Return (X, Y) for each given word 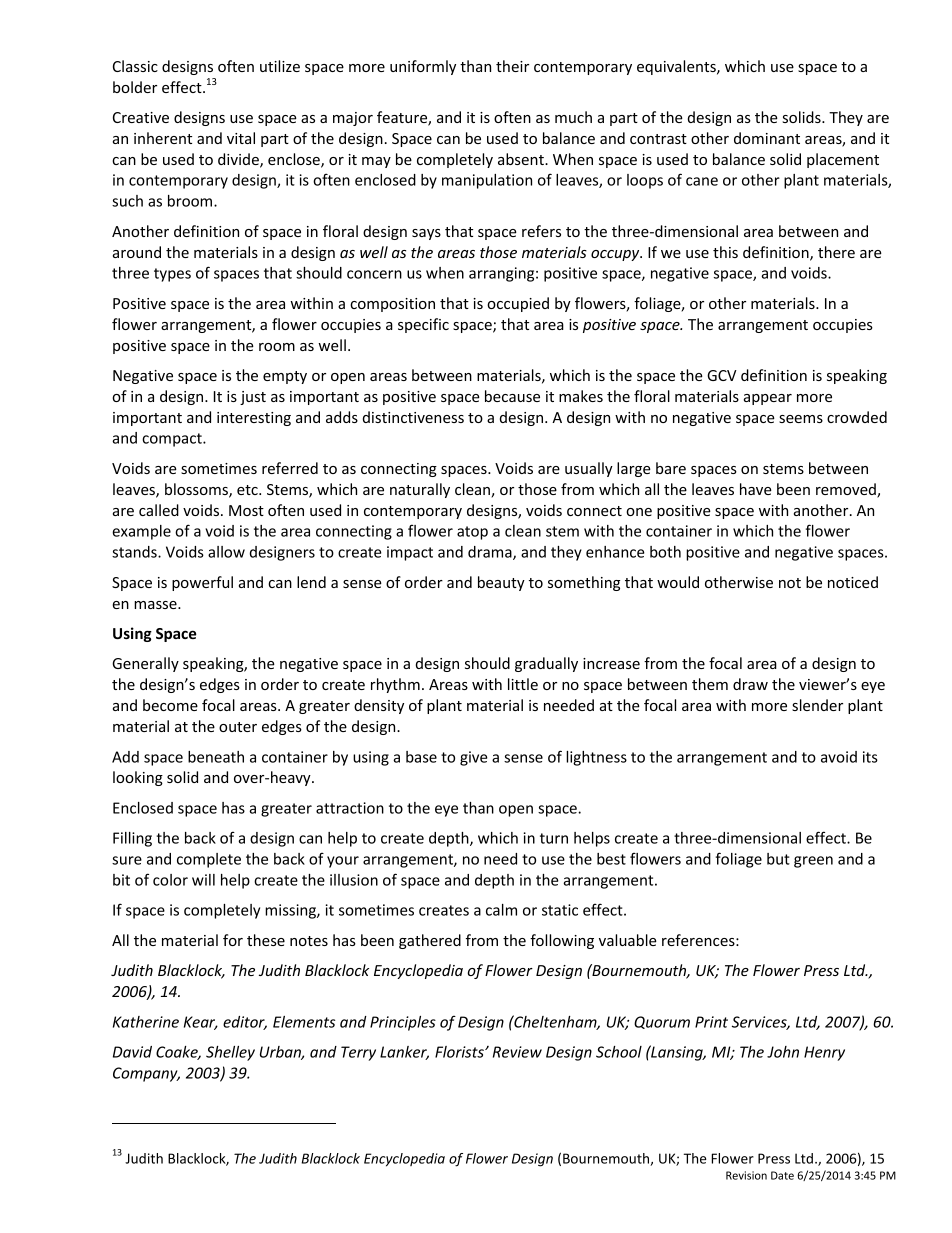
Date (782, 1175)
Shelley (230, 1053)
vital (241, 138)
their (512, 66)
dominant (767, 138)
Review (517, 1052)
